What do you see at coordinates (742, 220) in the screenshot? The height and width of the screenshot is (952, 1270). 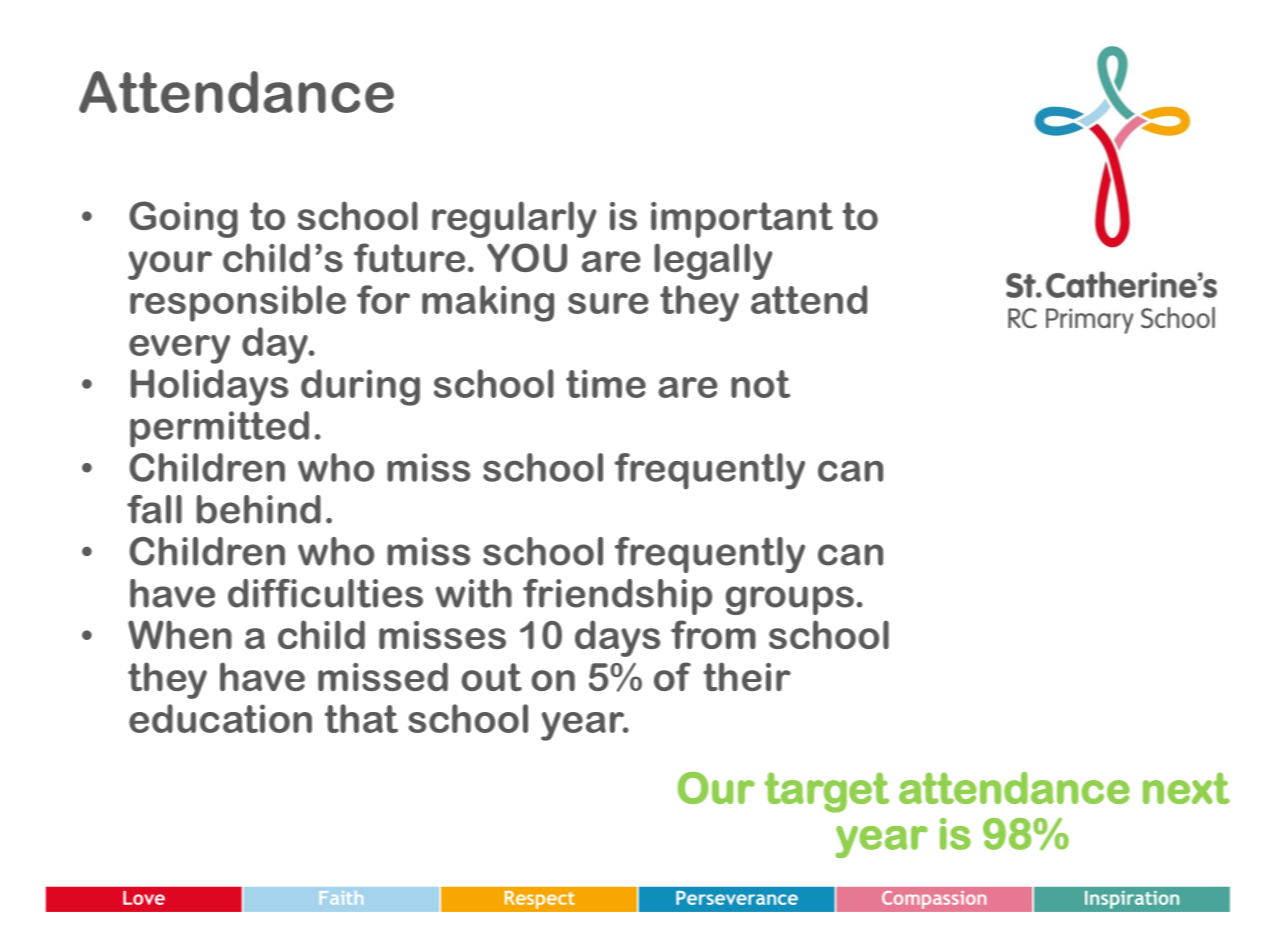 I see `important` at bounding box center [742, 220].
